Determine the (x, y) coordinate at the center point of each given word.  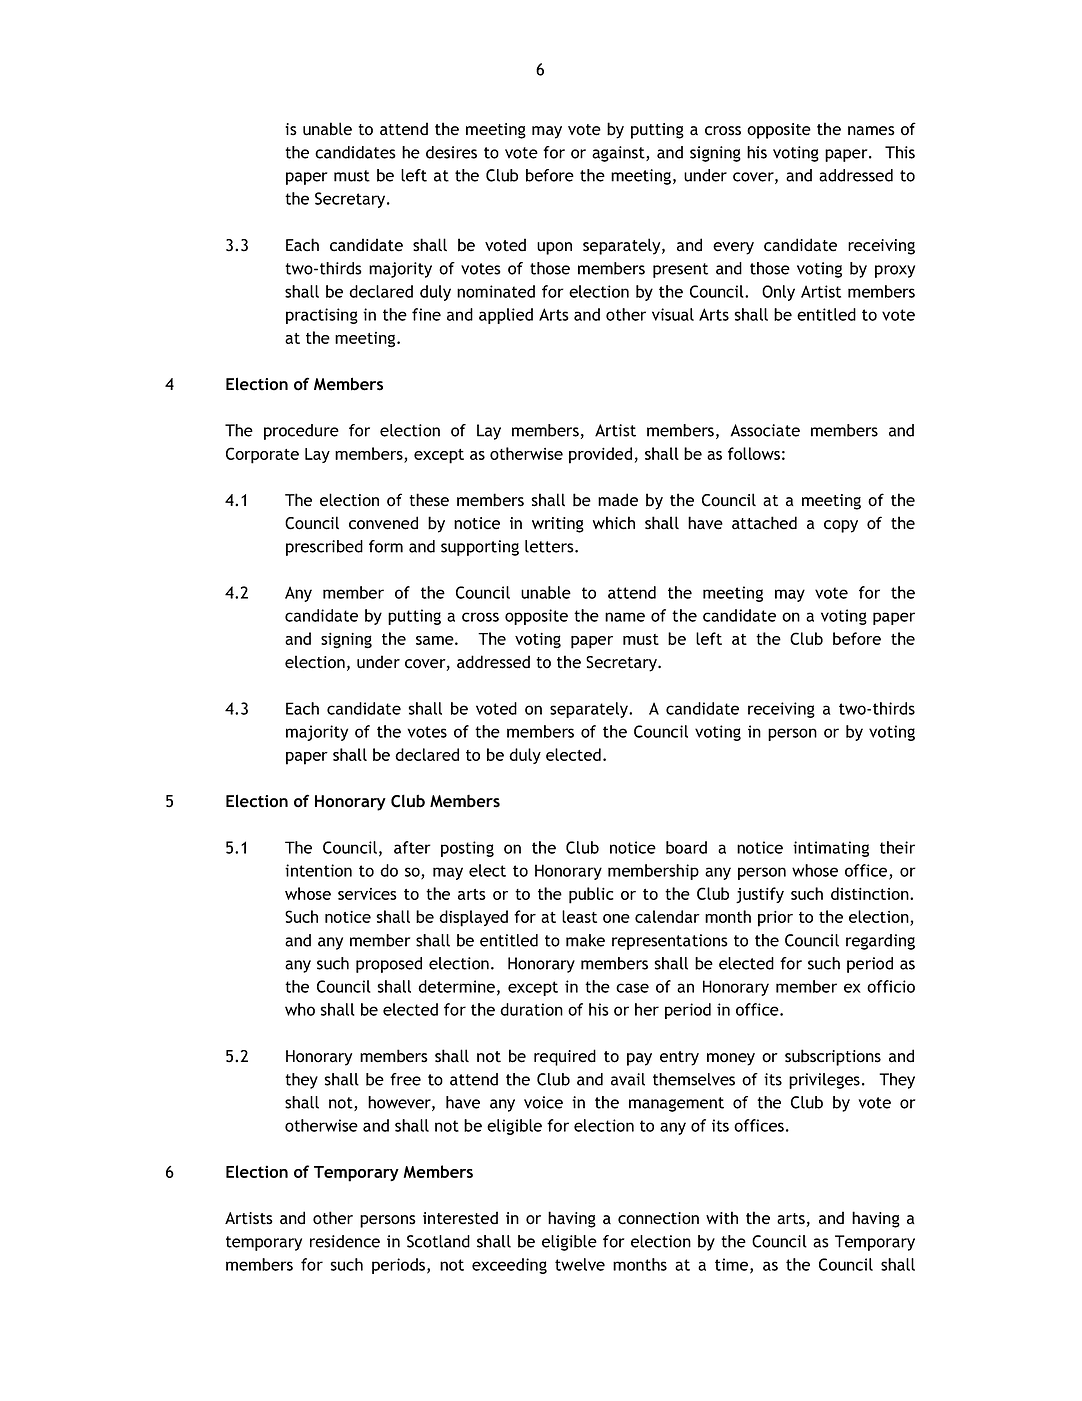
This (900, 152)
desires (451, 152)
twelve (580, 1264)
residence (345, 1241)
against (619, 154)
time (733, 1265)
